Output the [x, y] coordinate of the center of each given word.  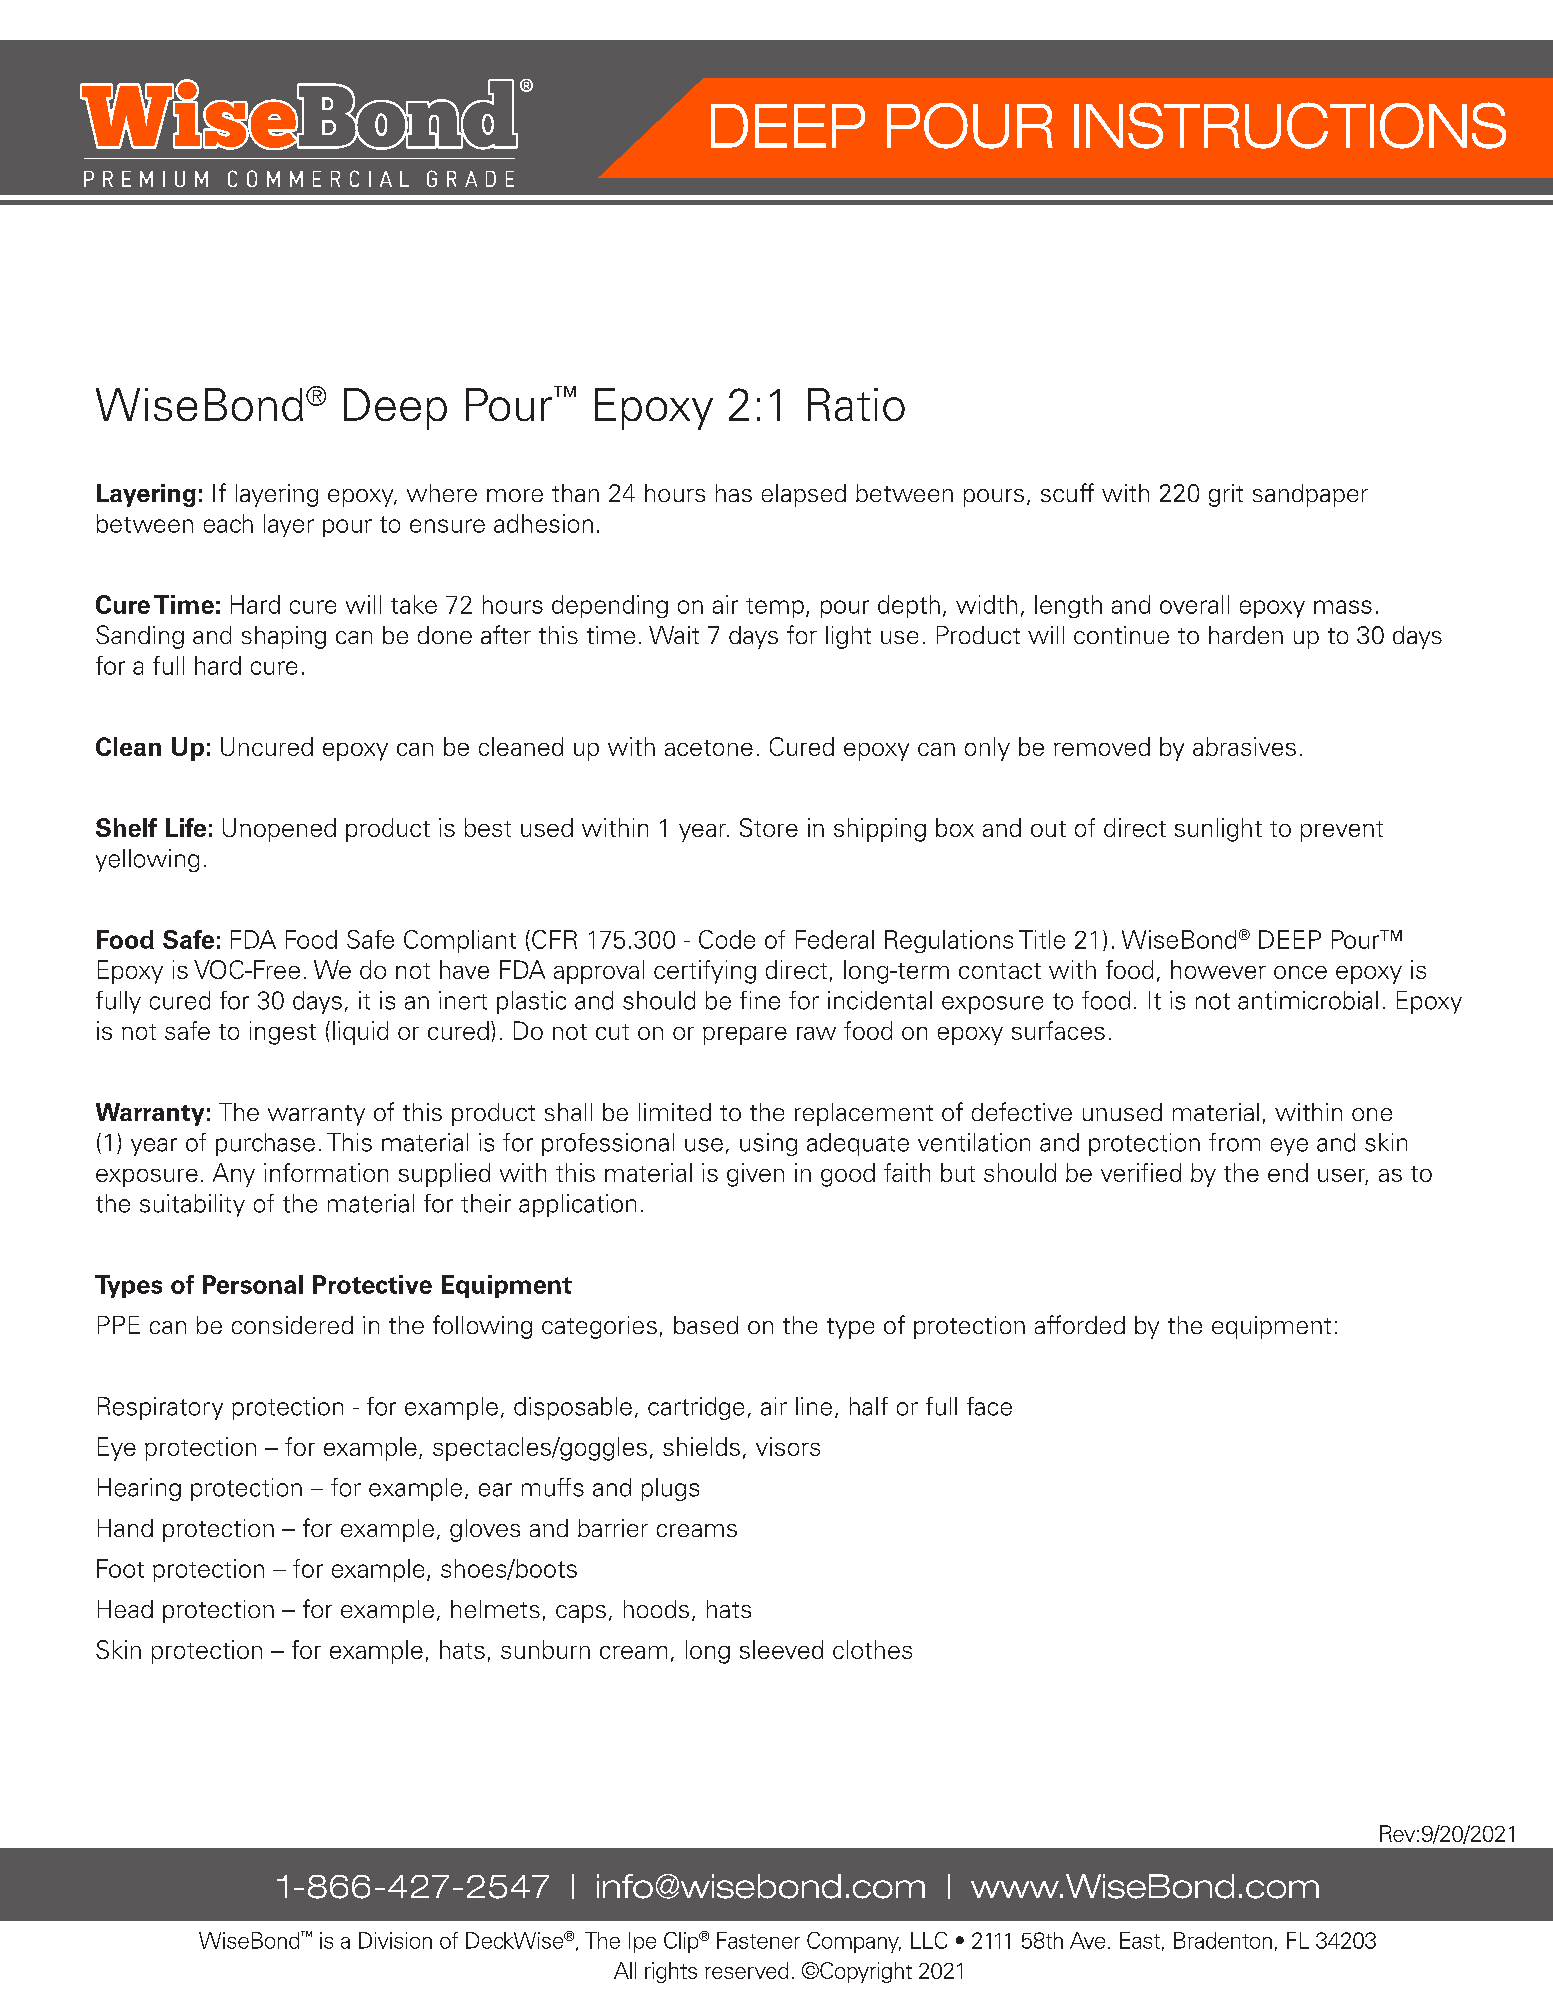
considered [292, 1325]
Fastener [758, 1940]
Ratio [856, 404]
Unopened [279, 830]
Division [395, 1940]
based [706, 1325]
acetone [709, 748]
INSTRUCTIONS [1290, 125]
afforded [1080, 1324]
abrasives [1244, 746]
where [442, 493]
